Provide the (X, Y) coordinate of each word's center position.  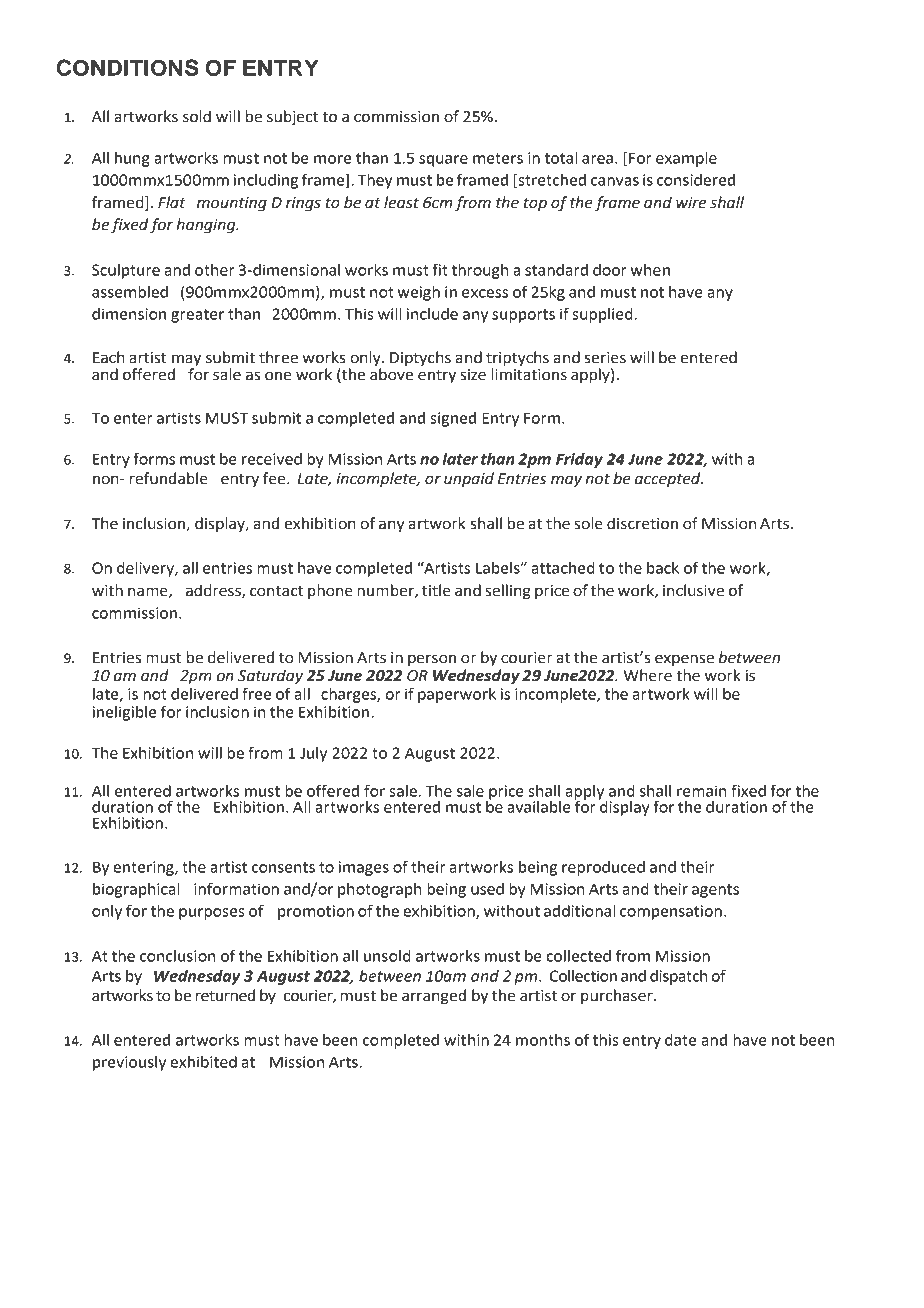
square (443, 161)
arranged (434, 997)
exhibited (203, 1062)
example (686, 159)
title (436, 590)
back (663, 568)
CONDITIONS (127, 67)
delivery (146, 569)
